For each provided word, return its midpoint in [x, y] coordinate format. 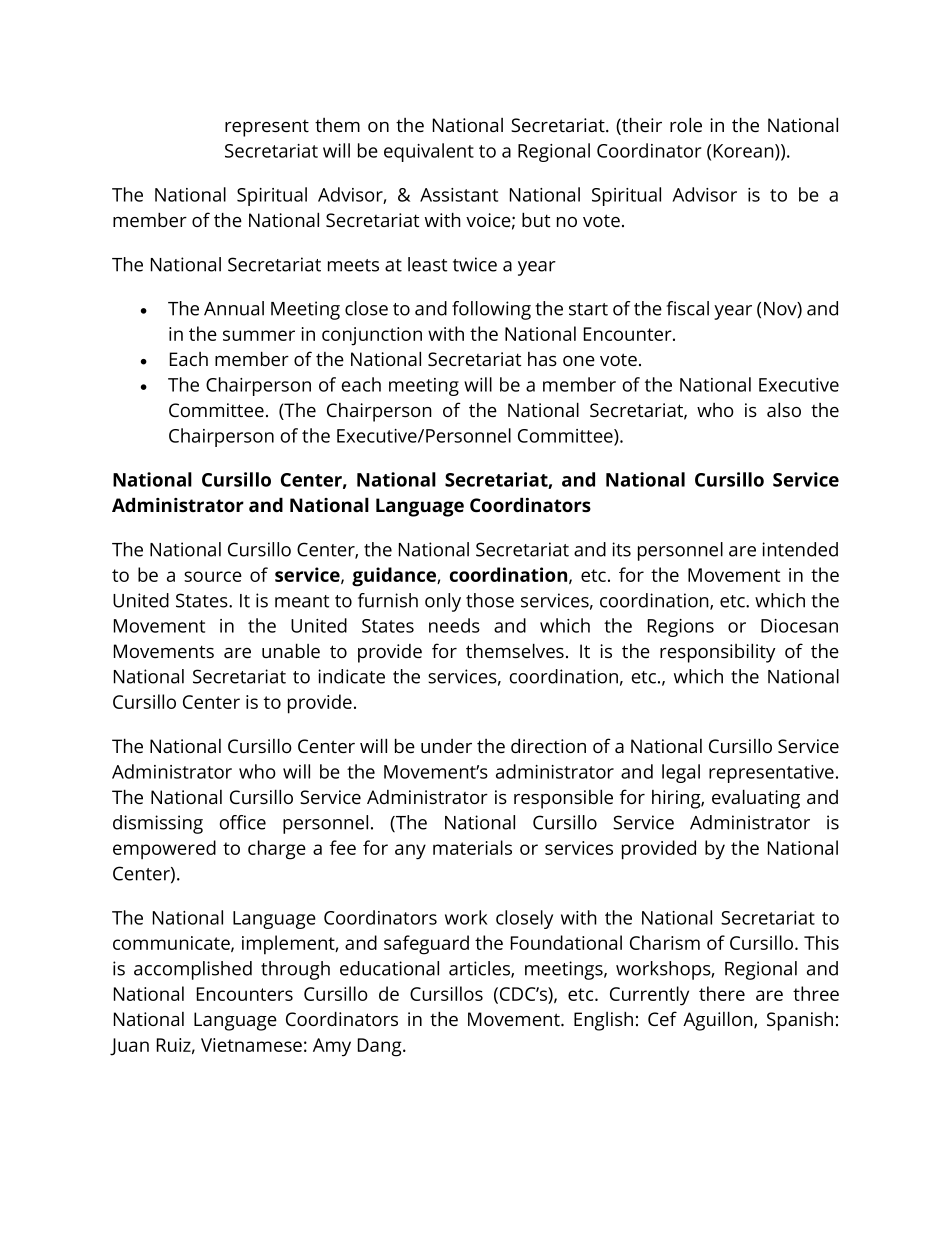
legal [681, 773]
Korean [745, 152]
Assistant [459, 195]
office [243, 822]
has [542, 359]
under [446, 746]
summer [259, 335]
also [784, 409]
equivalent [429, 152]
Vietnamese [251, 1045]
